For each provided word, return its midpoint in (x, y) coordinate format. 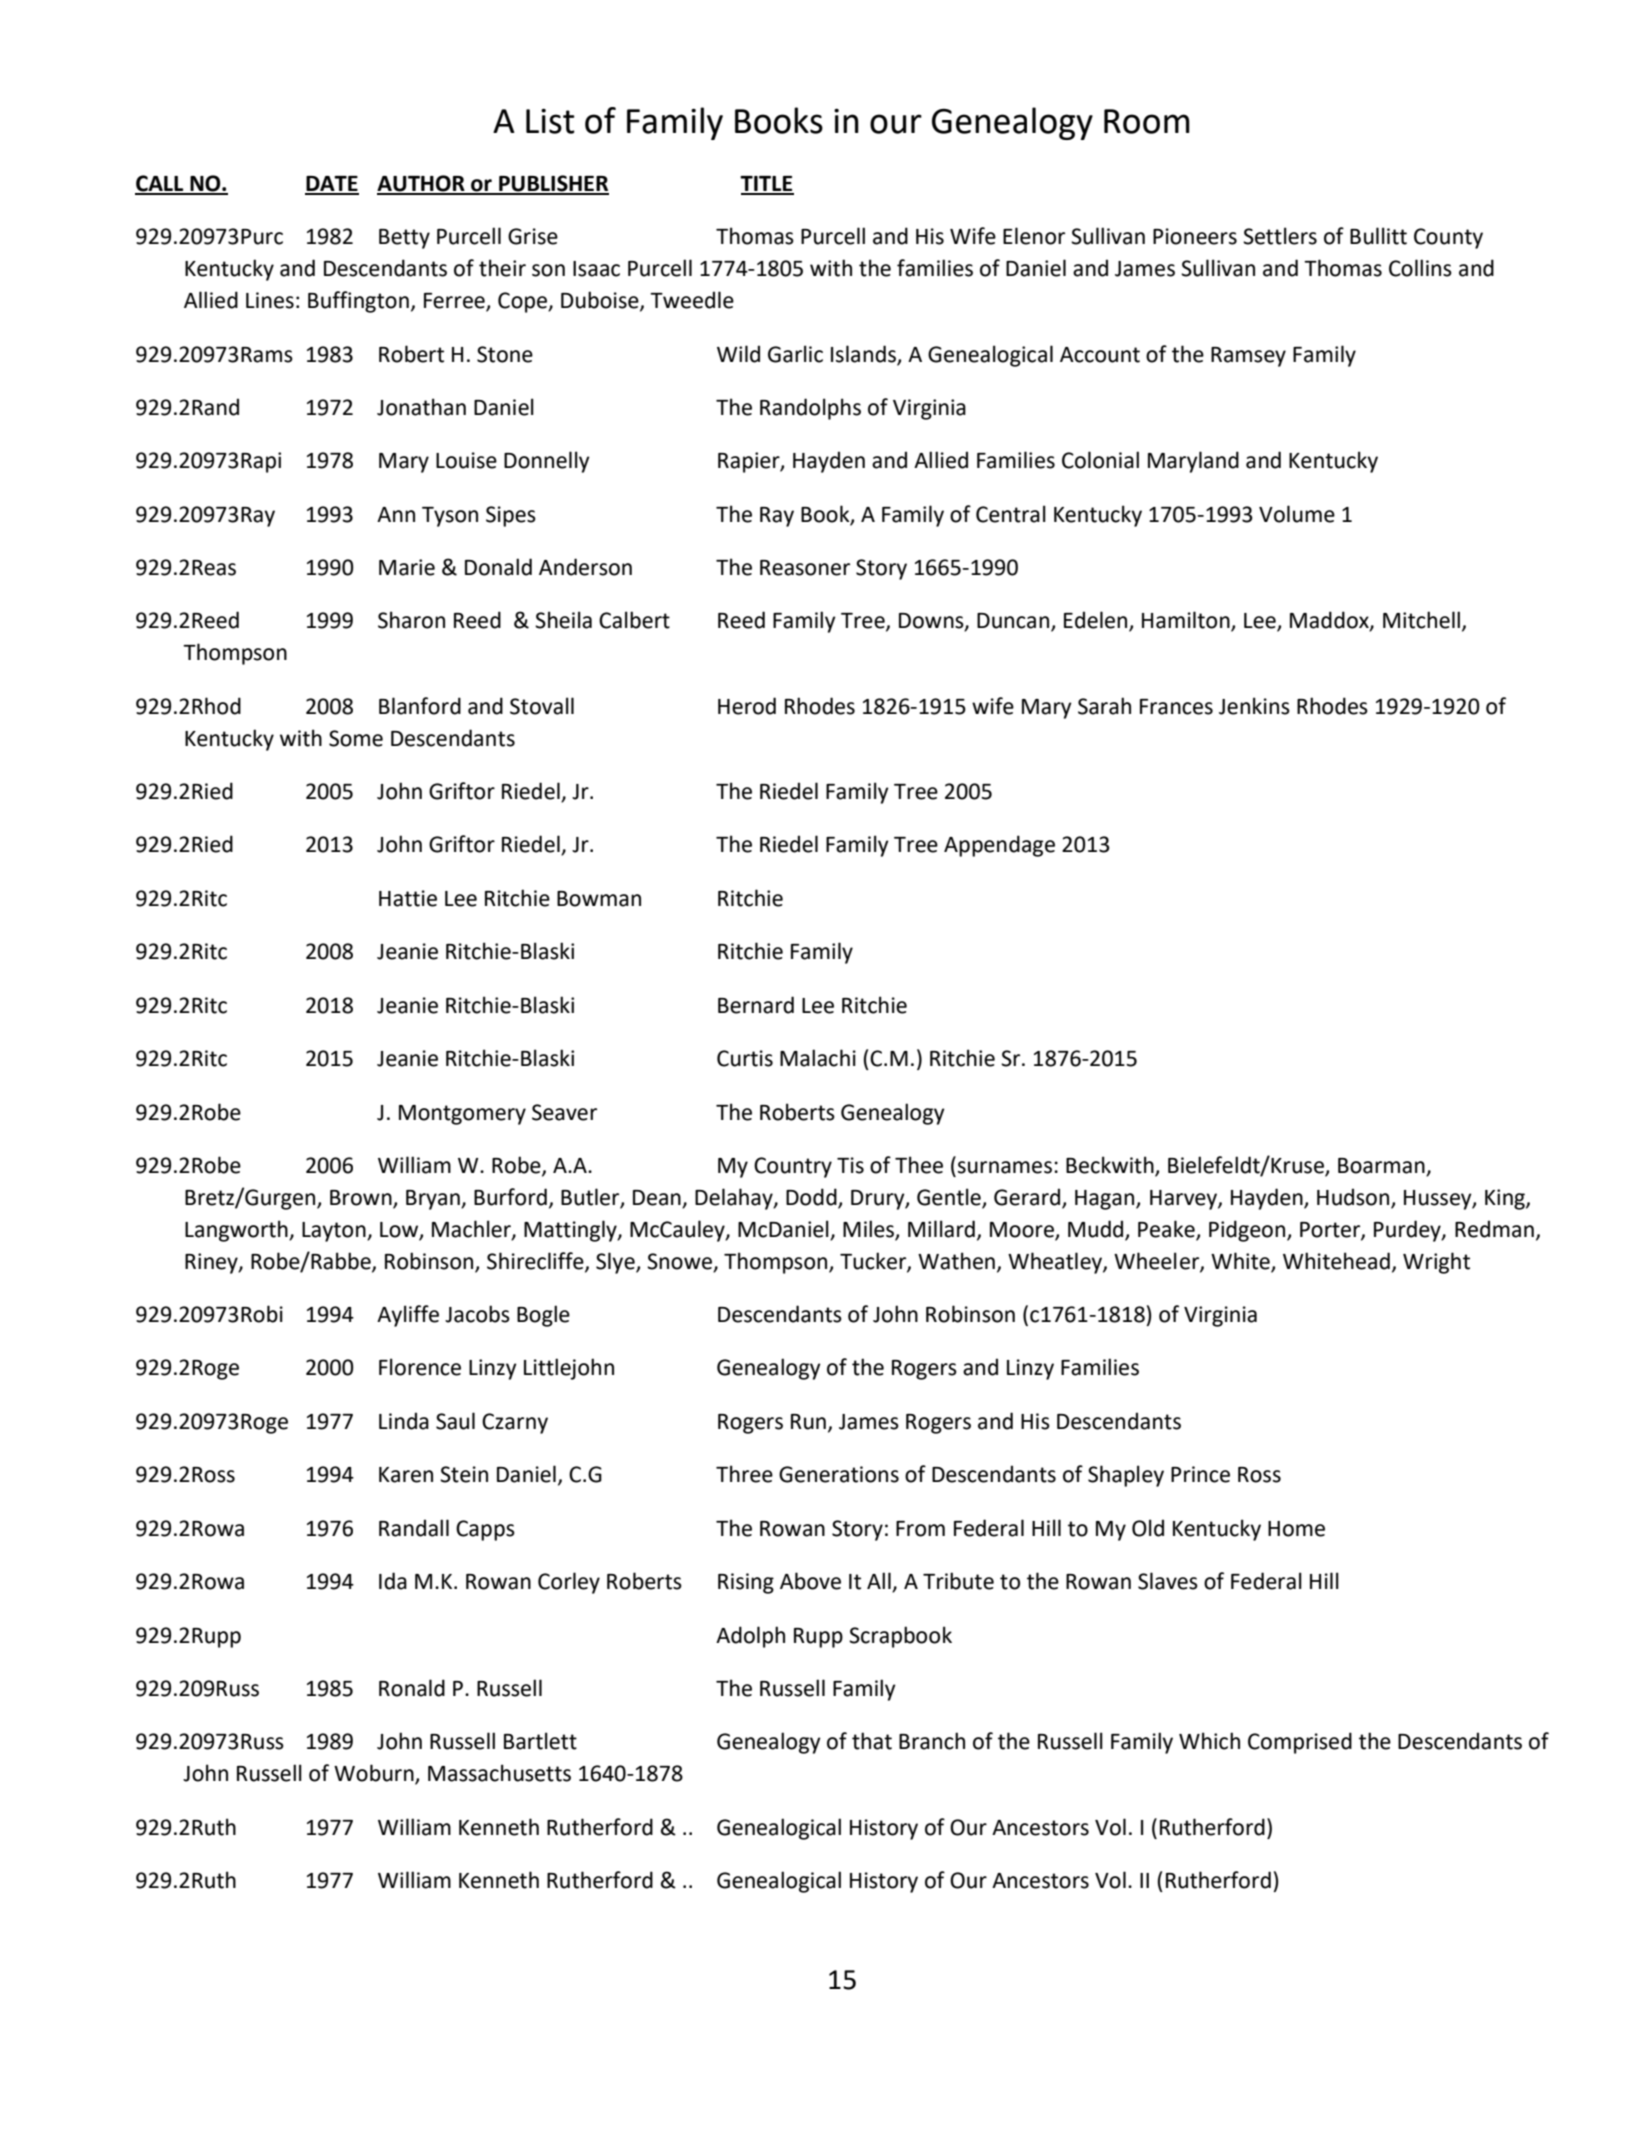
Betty (404, 239)
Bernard (756, 1005)
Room (1147, 121)
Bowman (599, 899)
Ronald (412, 1688)
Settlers (1280, 236)
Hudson (1354, 1198)
